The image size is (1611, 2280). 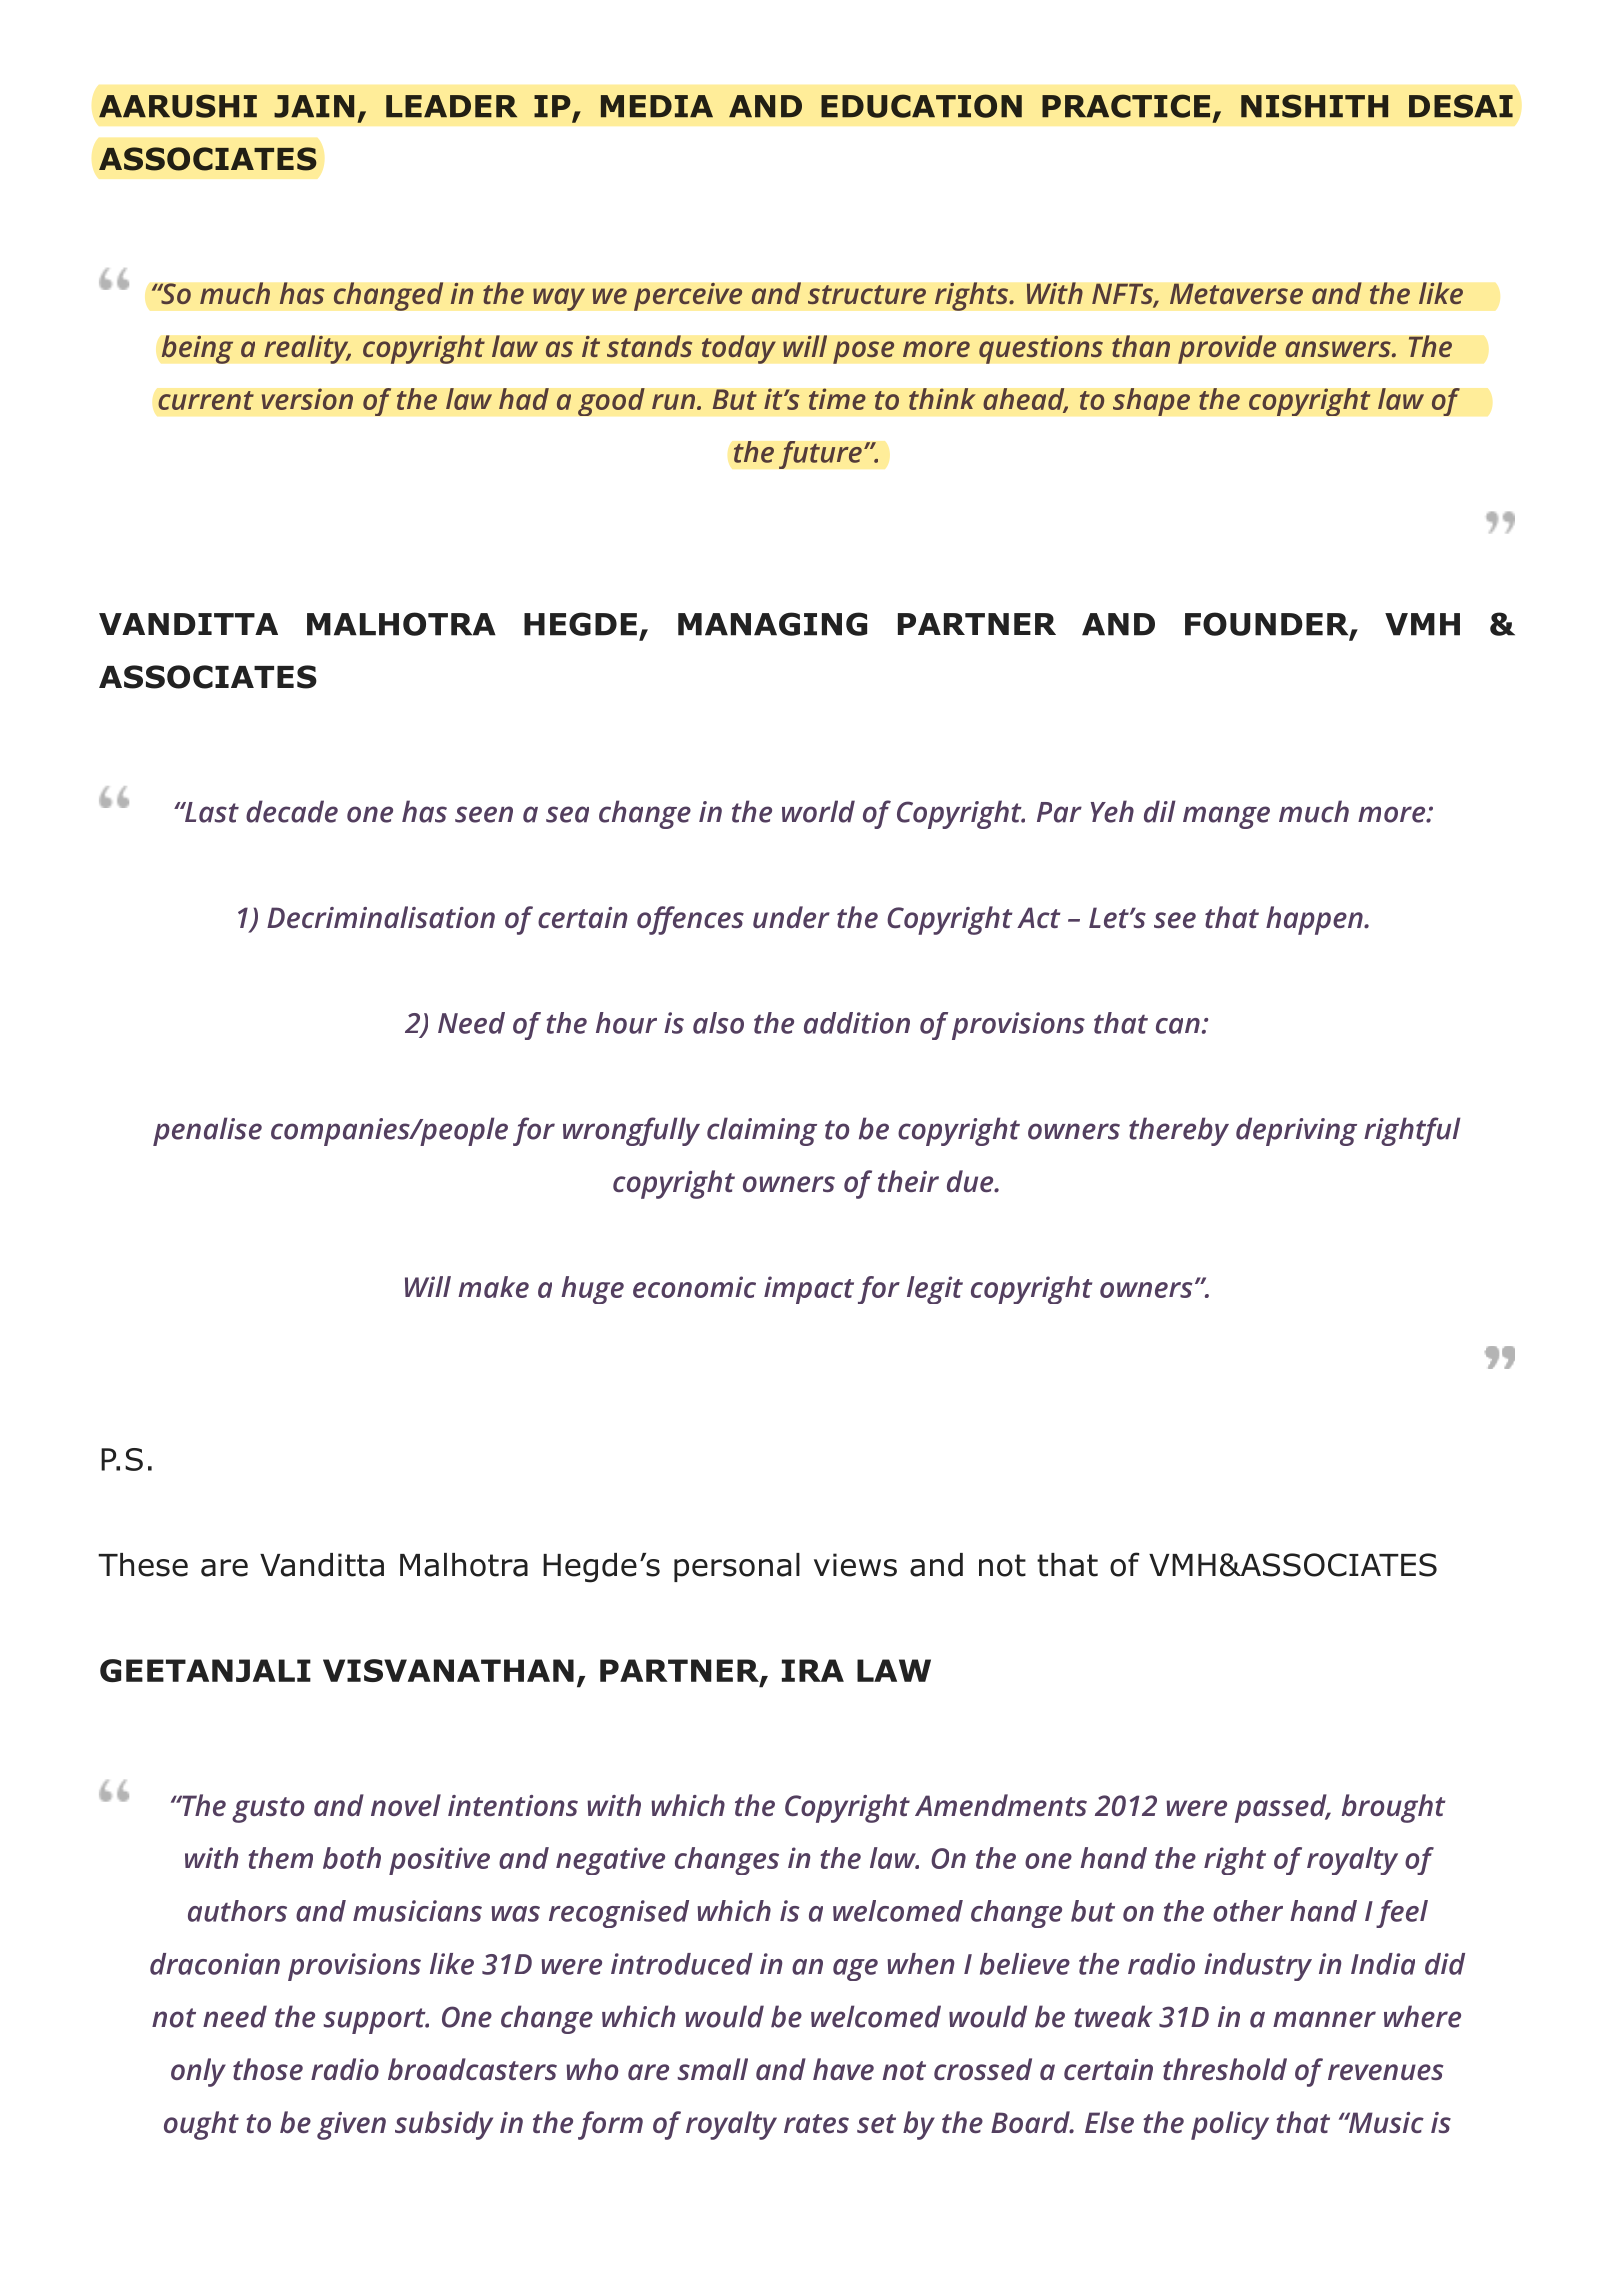 What do you see at coordinates (143, 1565) in the document?
I see `These` at bounding box center [143, 1565].
